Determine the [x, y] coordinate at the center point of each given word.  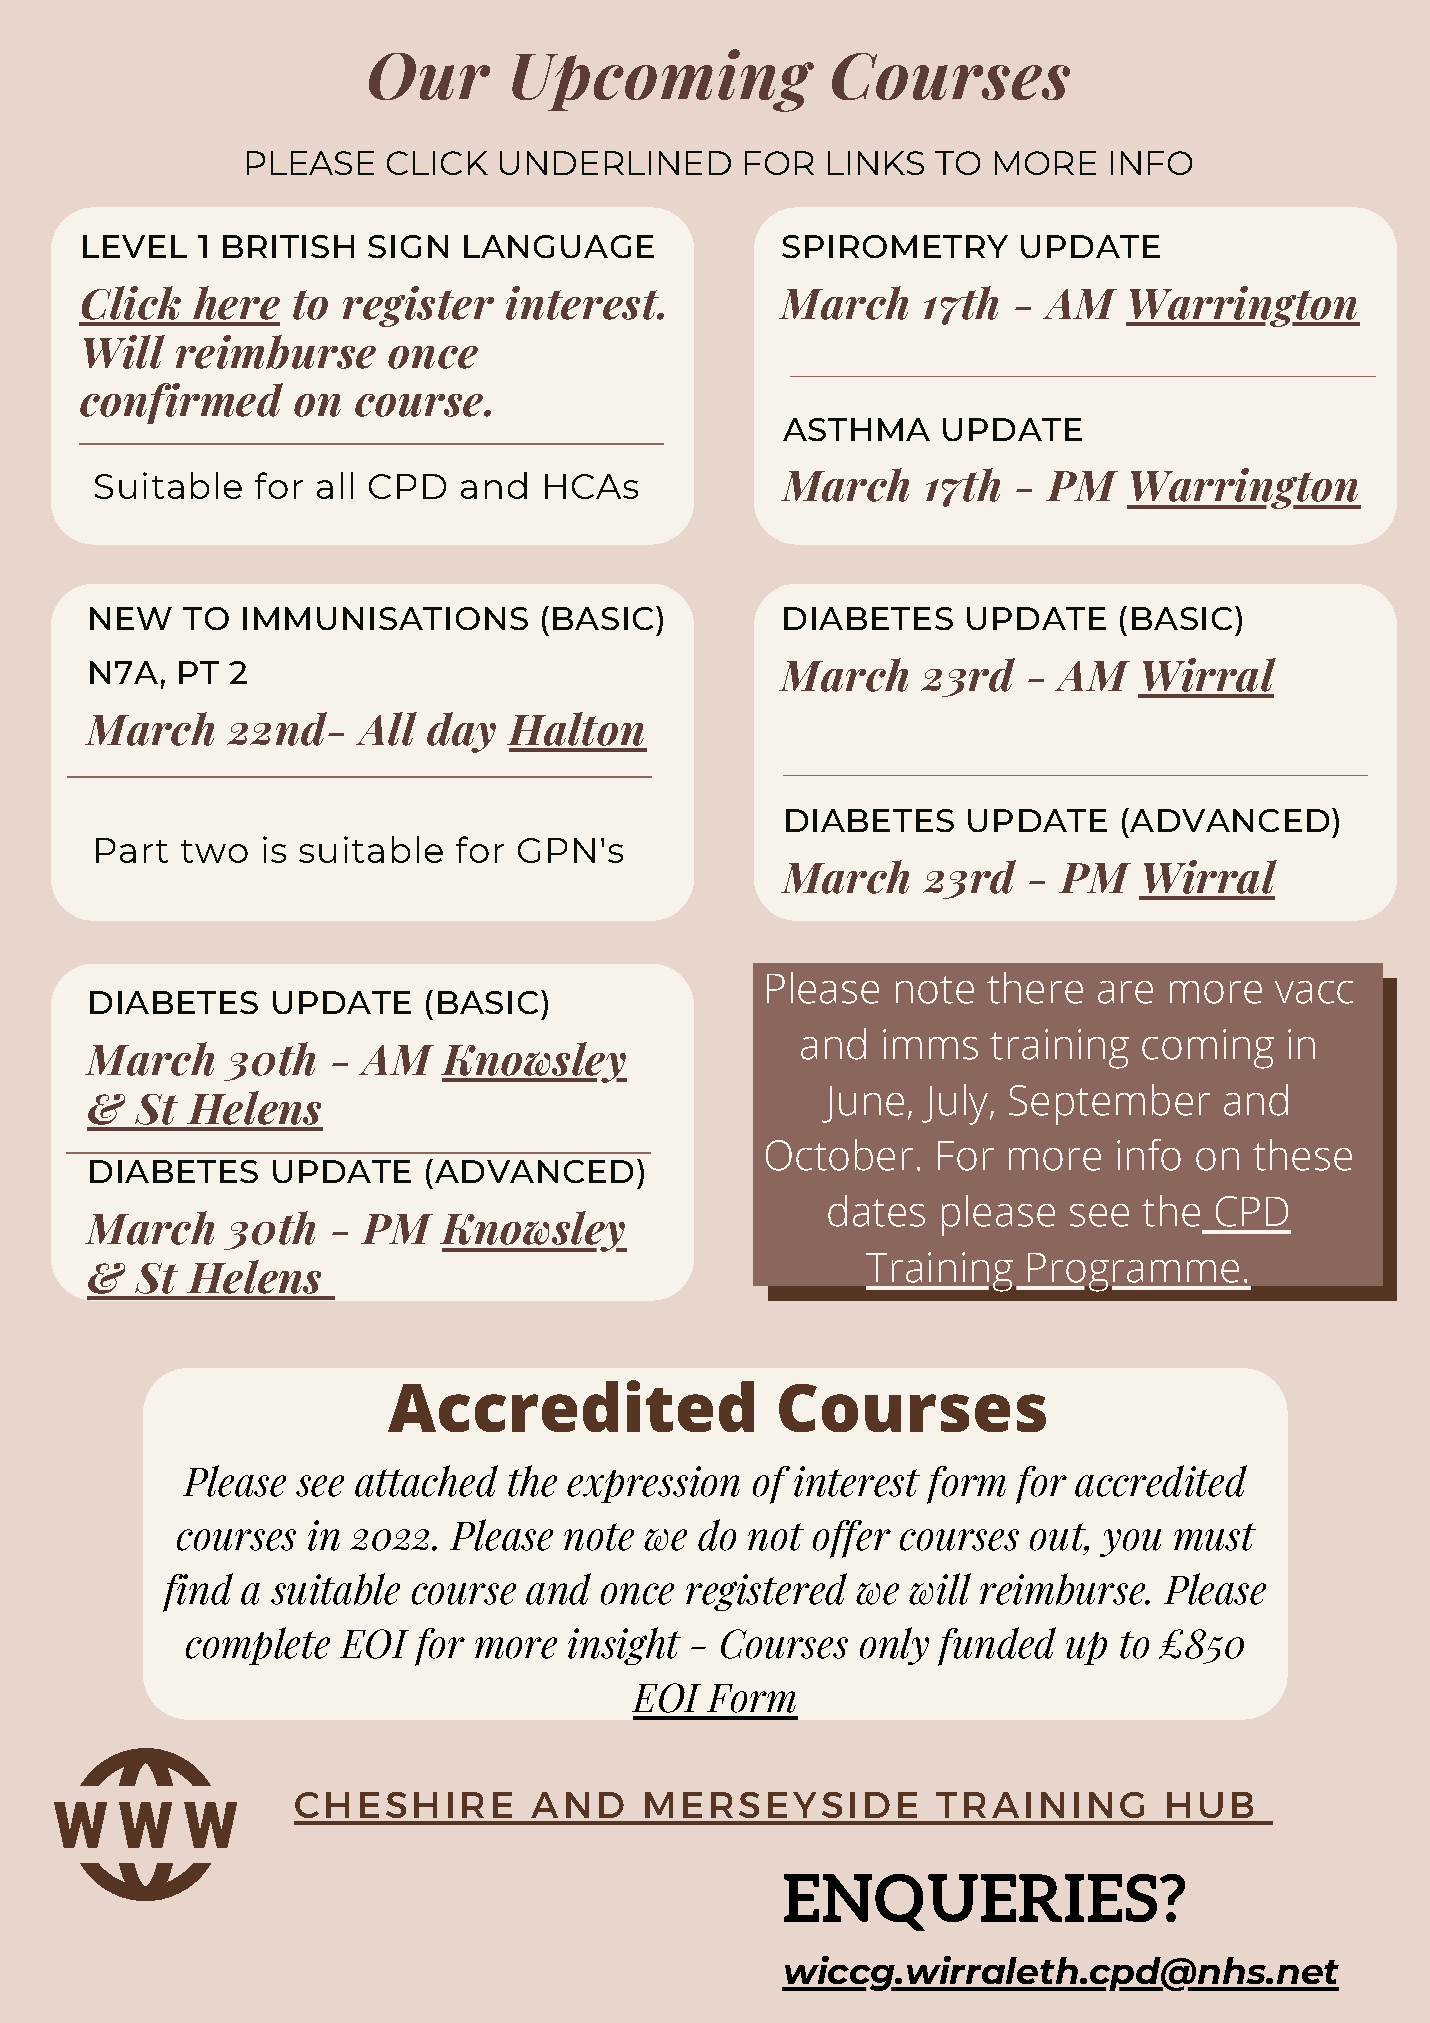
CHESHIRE [403, 1805]
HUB [1210, 1805]
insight [624, 1646]
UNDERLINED [615, 163]
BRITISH [288, 246]
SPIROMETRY [895, 246]
